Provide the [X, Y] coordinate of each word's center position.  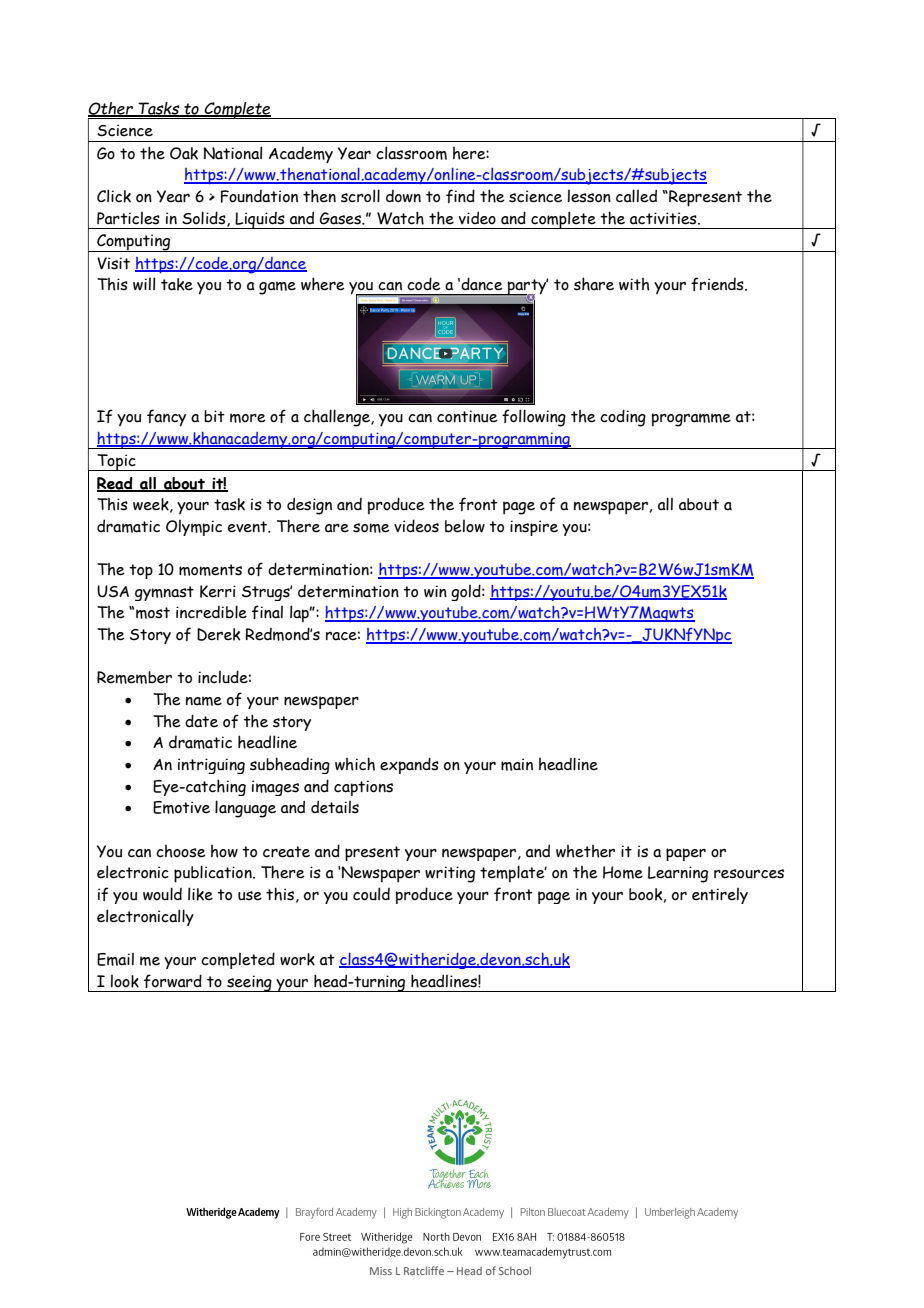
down [403, 196]
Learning [678, 874]
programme [691, 420]
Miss [381, 1271]
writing [450, 874]
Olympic [194, 528]
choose [181, 851]
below [465, 526]
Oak [184, 153]
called [636, 196]
